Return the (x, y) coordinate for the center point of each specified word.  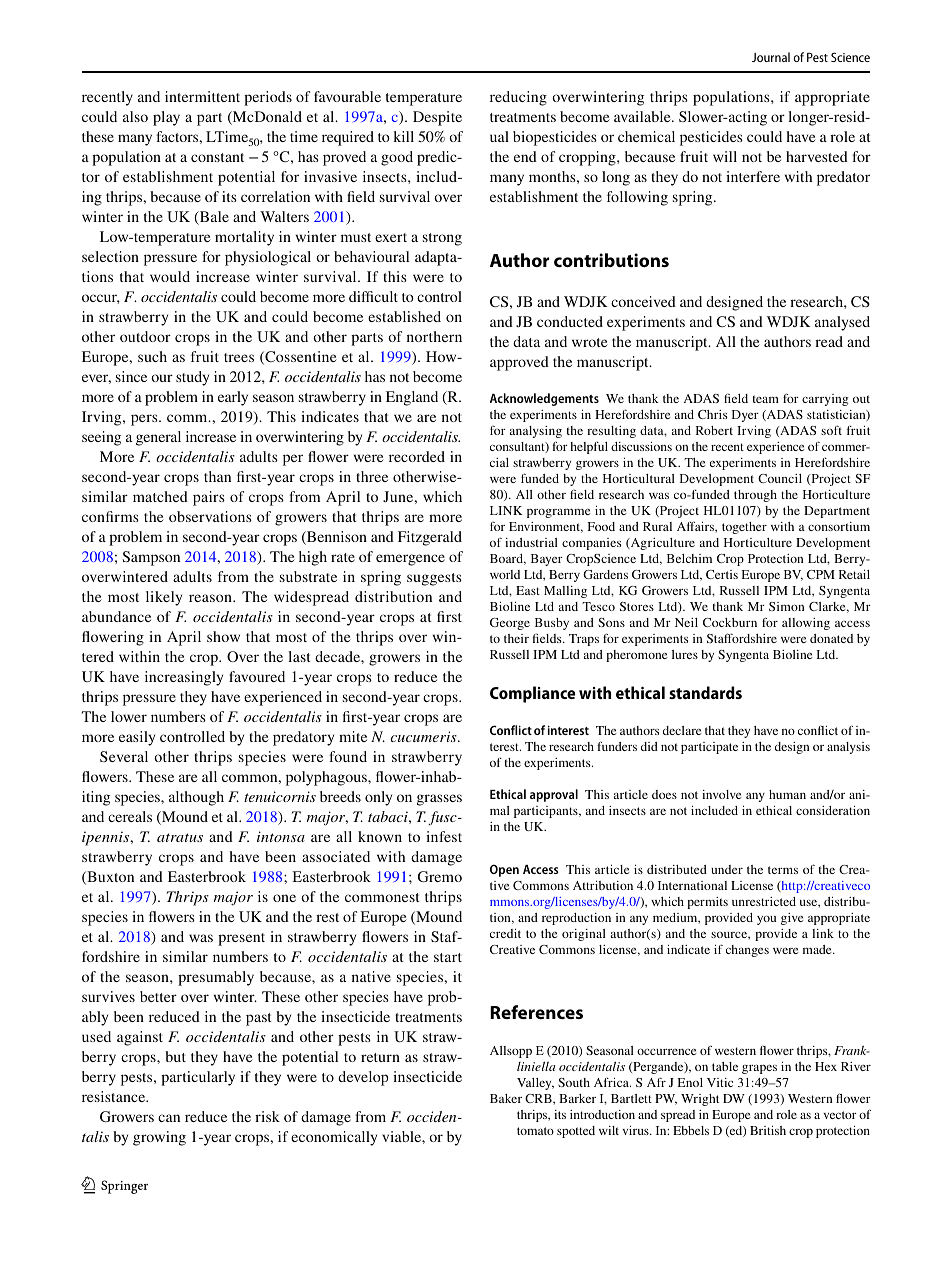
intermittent (202, 96)
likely (164, 598)
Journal (771, 57)
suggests (434, 579)
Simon (786, 606)
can (169, 1118)
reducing (518, 98)
